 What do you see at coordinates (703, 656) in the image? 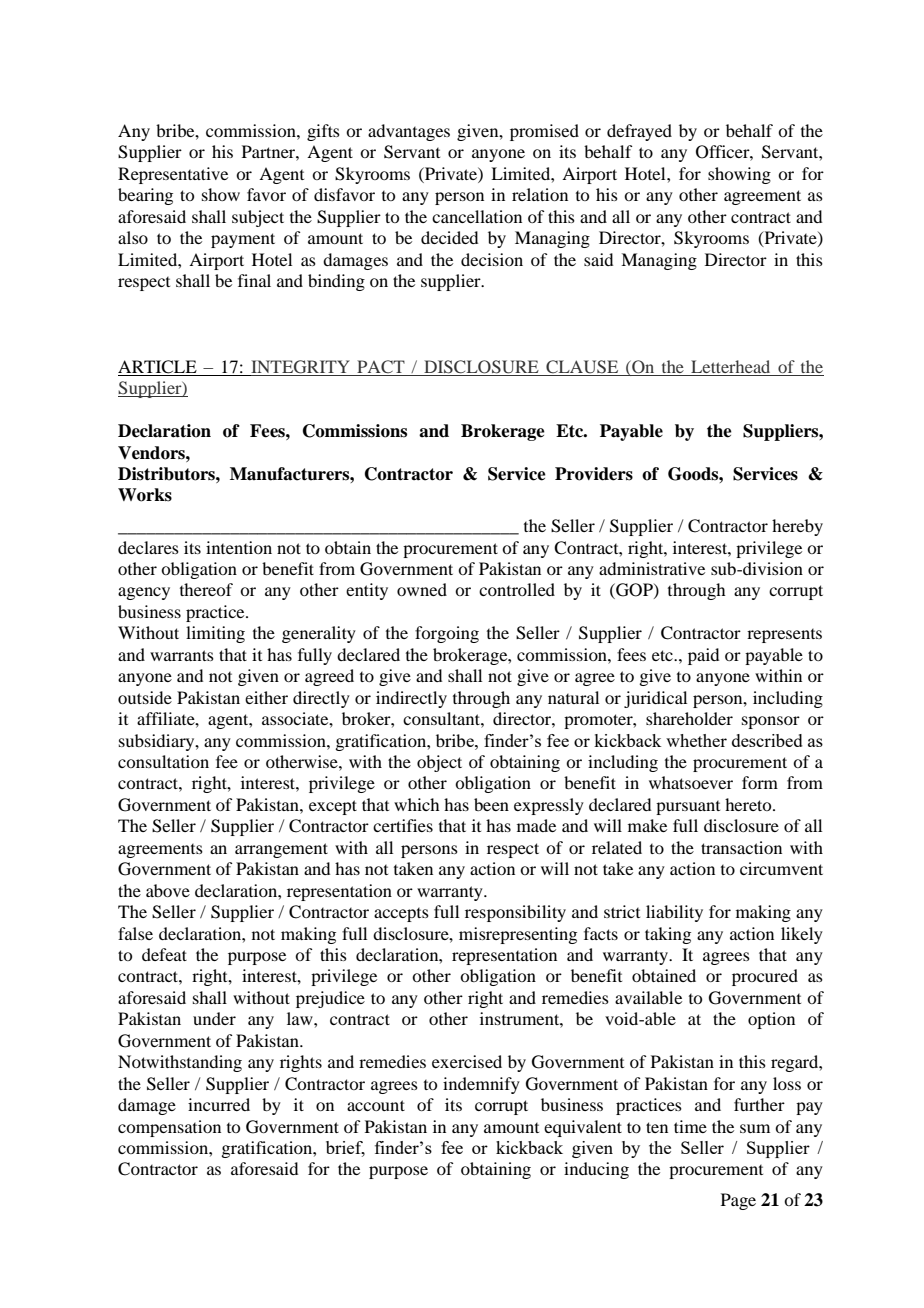
I see `paid` at bounding box center [703, 656].
